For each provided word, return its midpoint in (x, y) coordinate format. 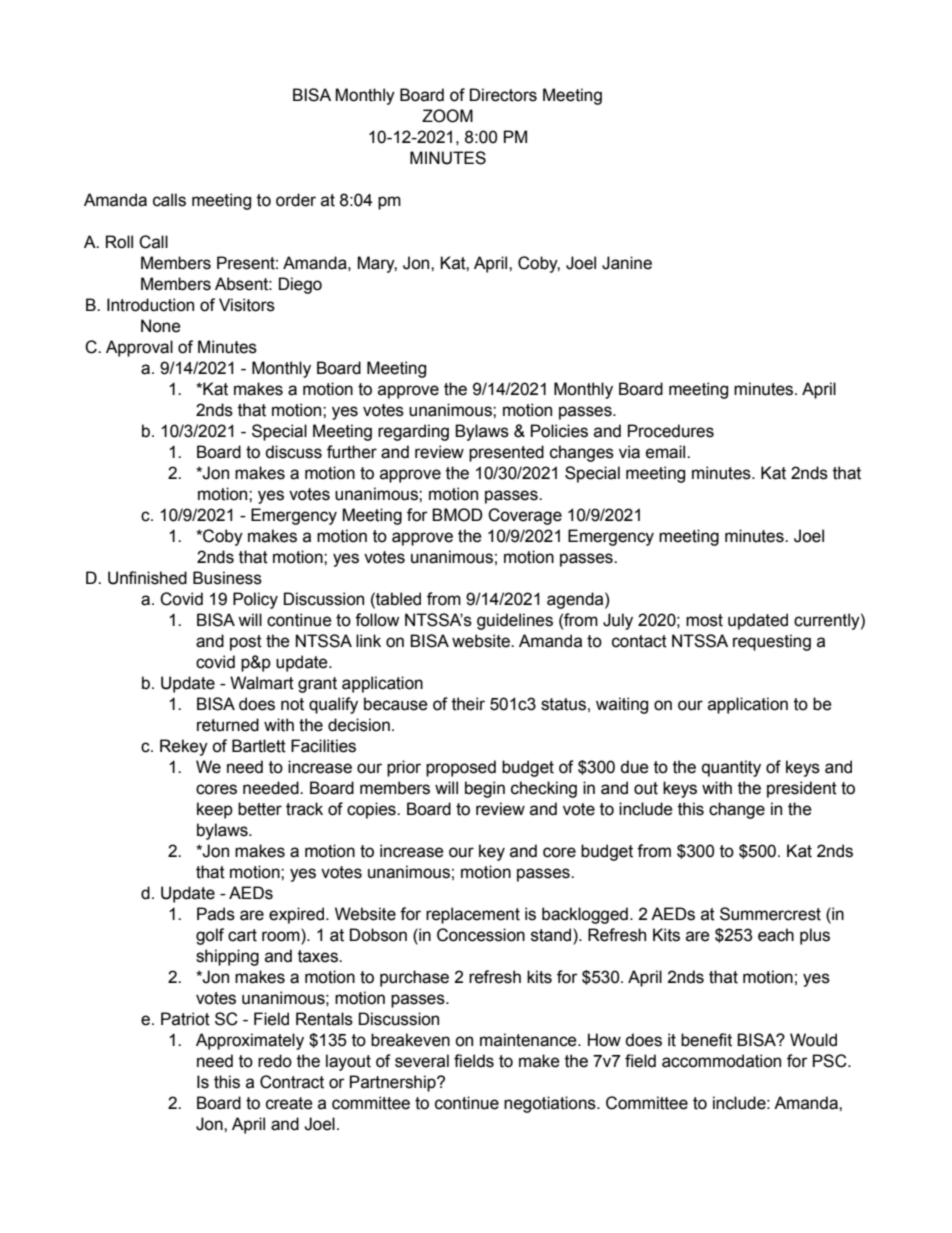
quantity (731, 768)
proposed (461, 768)
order (296, 200)
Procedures (671, 431)
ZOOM (447, 116)
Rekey (184, 747)
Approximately (250, 1041)
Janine (627, 263)
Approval (139, 348)
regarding (413, 432)
